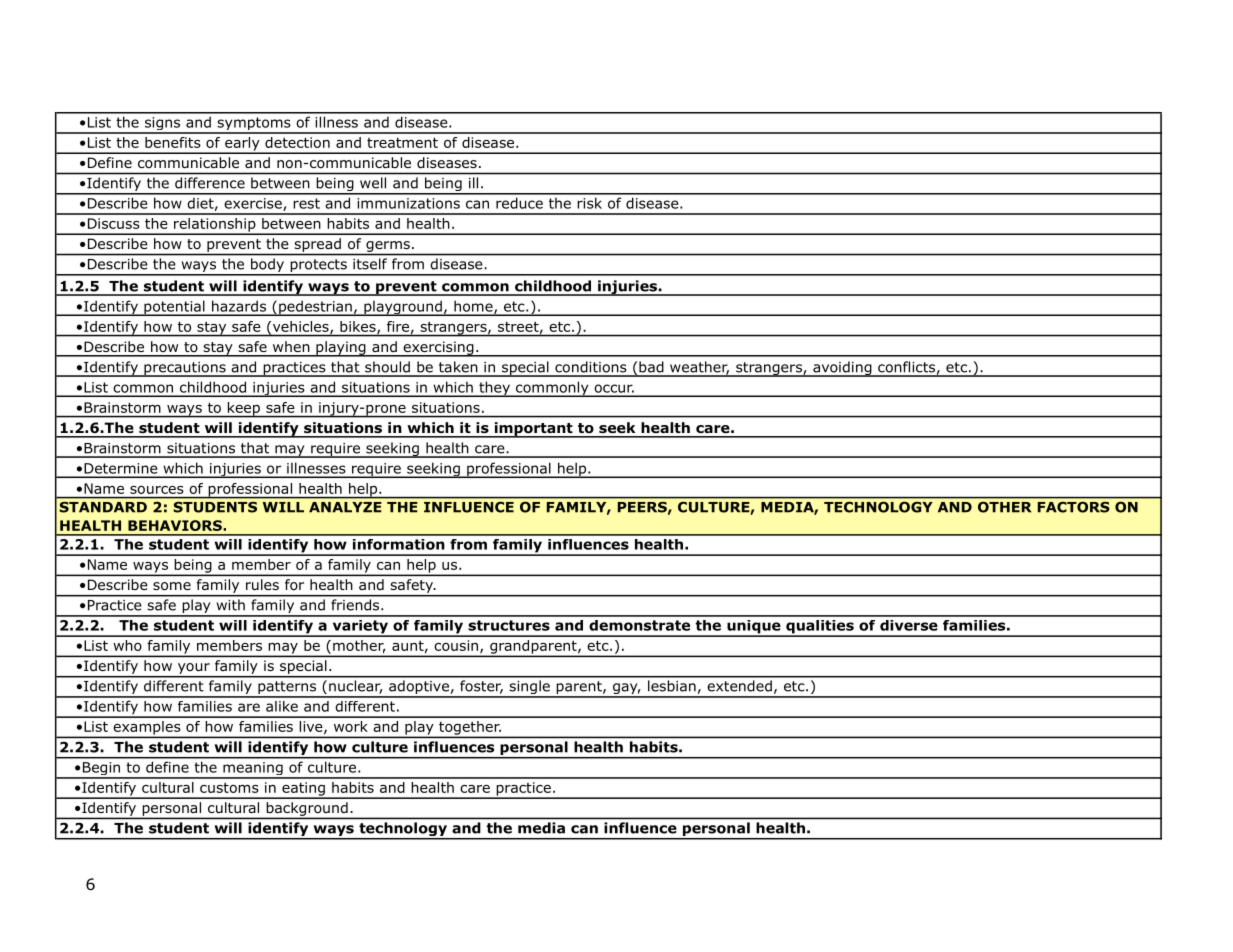  Describe the element at coordinates (156, 490) in the screenshot. I see `sources` at that location.
